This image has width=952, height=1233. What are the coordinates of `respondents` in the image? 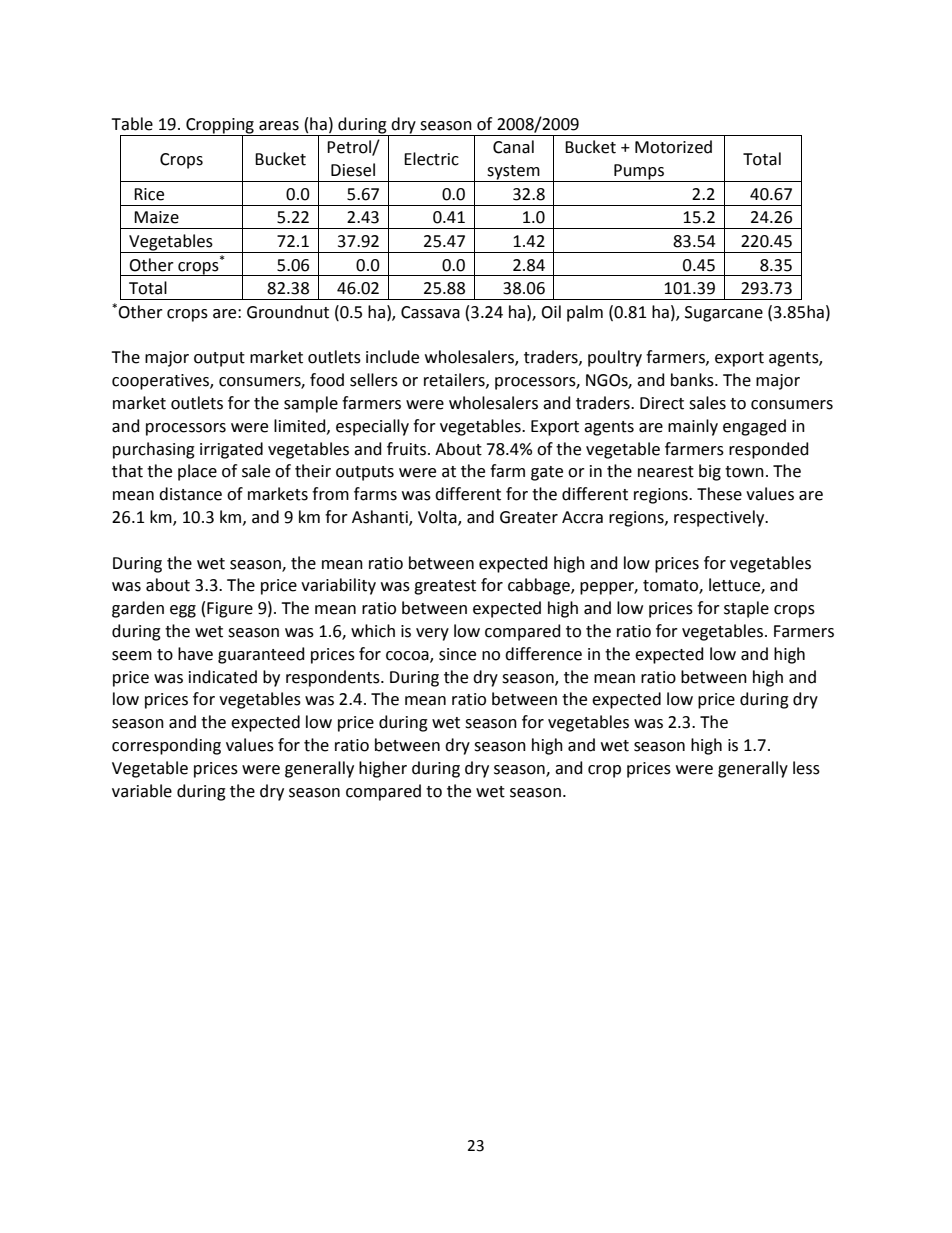 It's located at (334, 678).
